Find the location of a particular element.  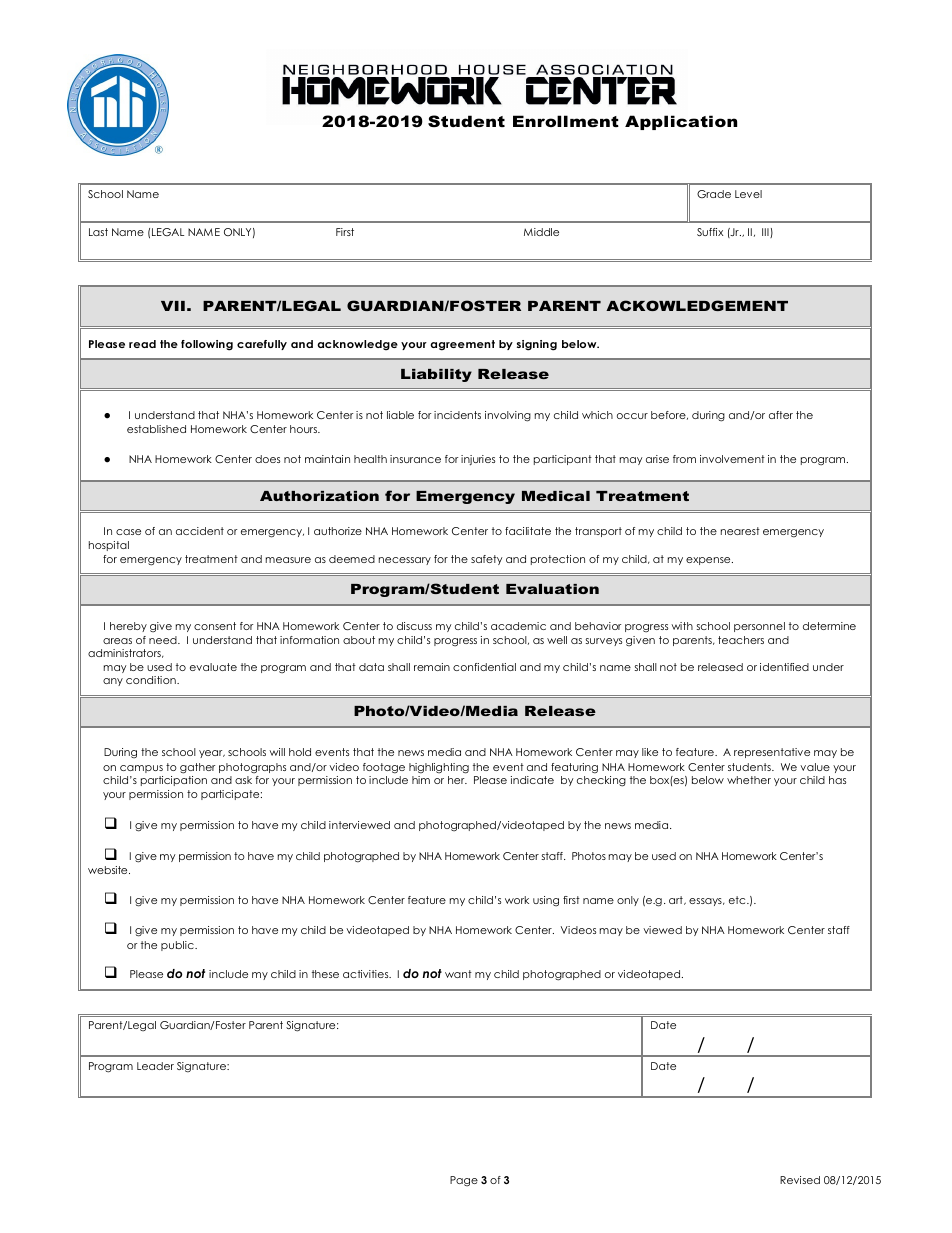

Leader is located at coordinates (155, 1066).
